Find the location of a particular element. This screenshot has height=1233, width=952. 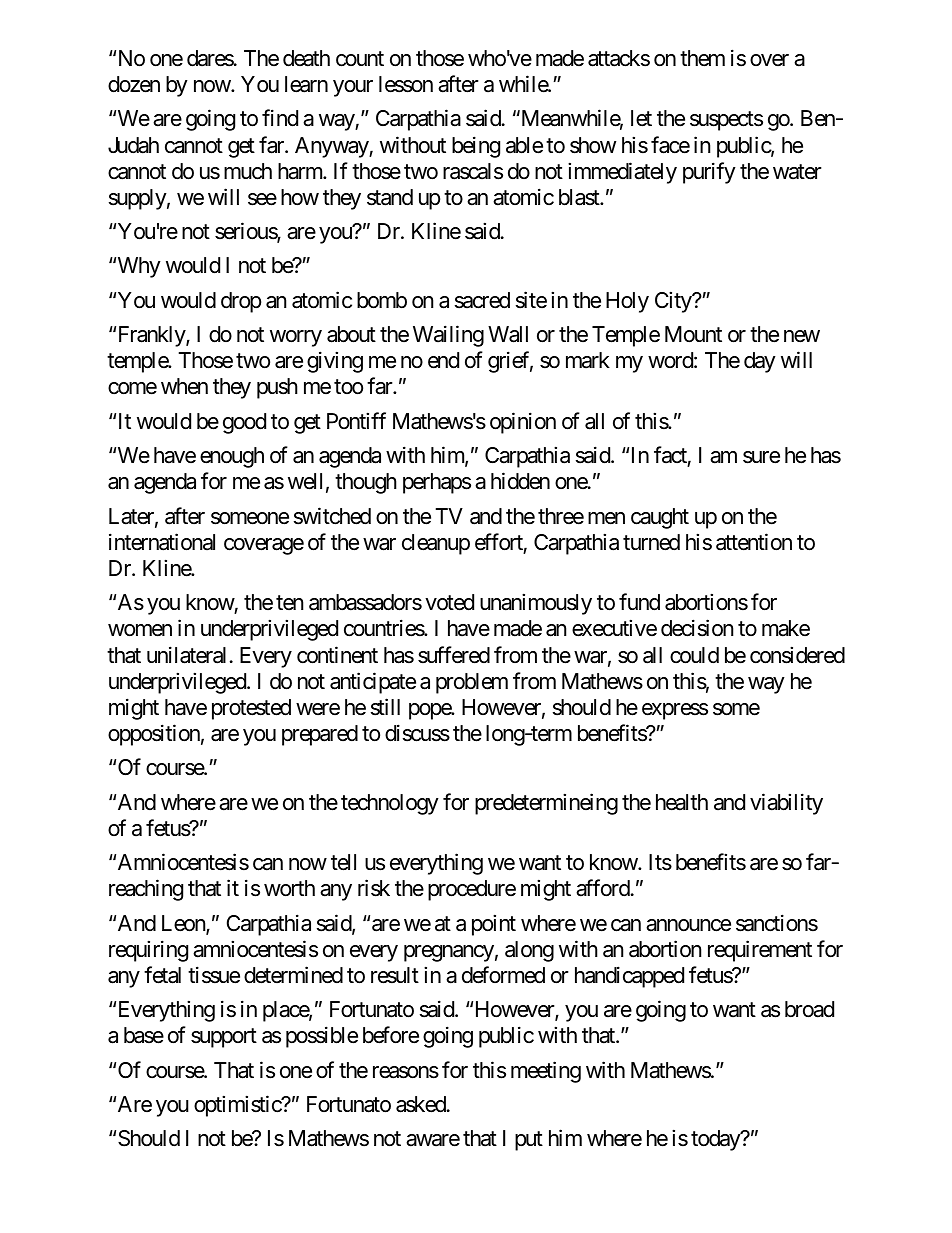

support is located at coordinates (224, 1038).
